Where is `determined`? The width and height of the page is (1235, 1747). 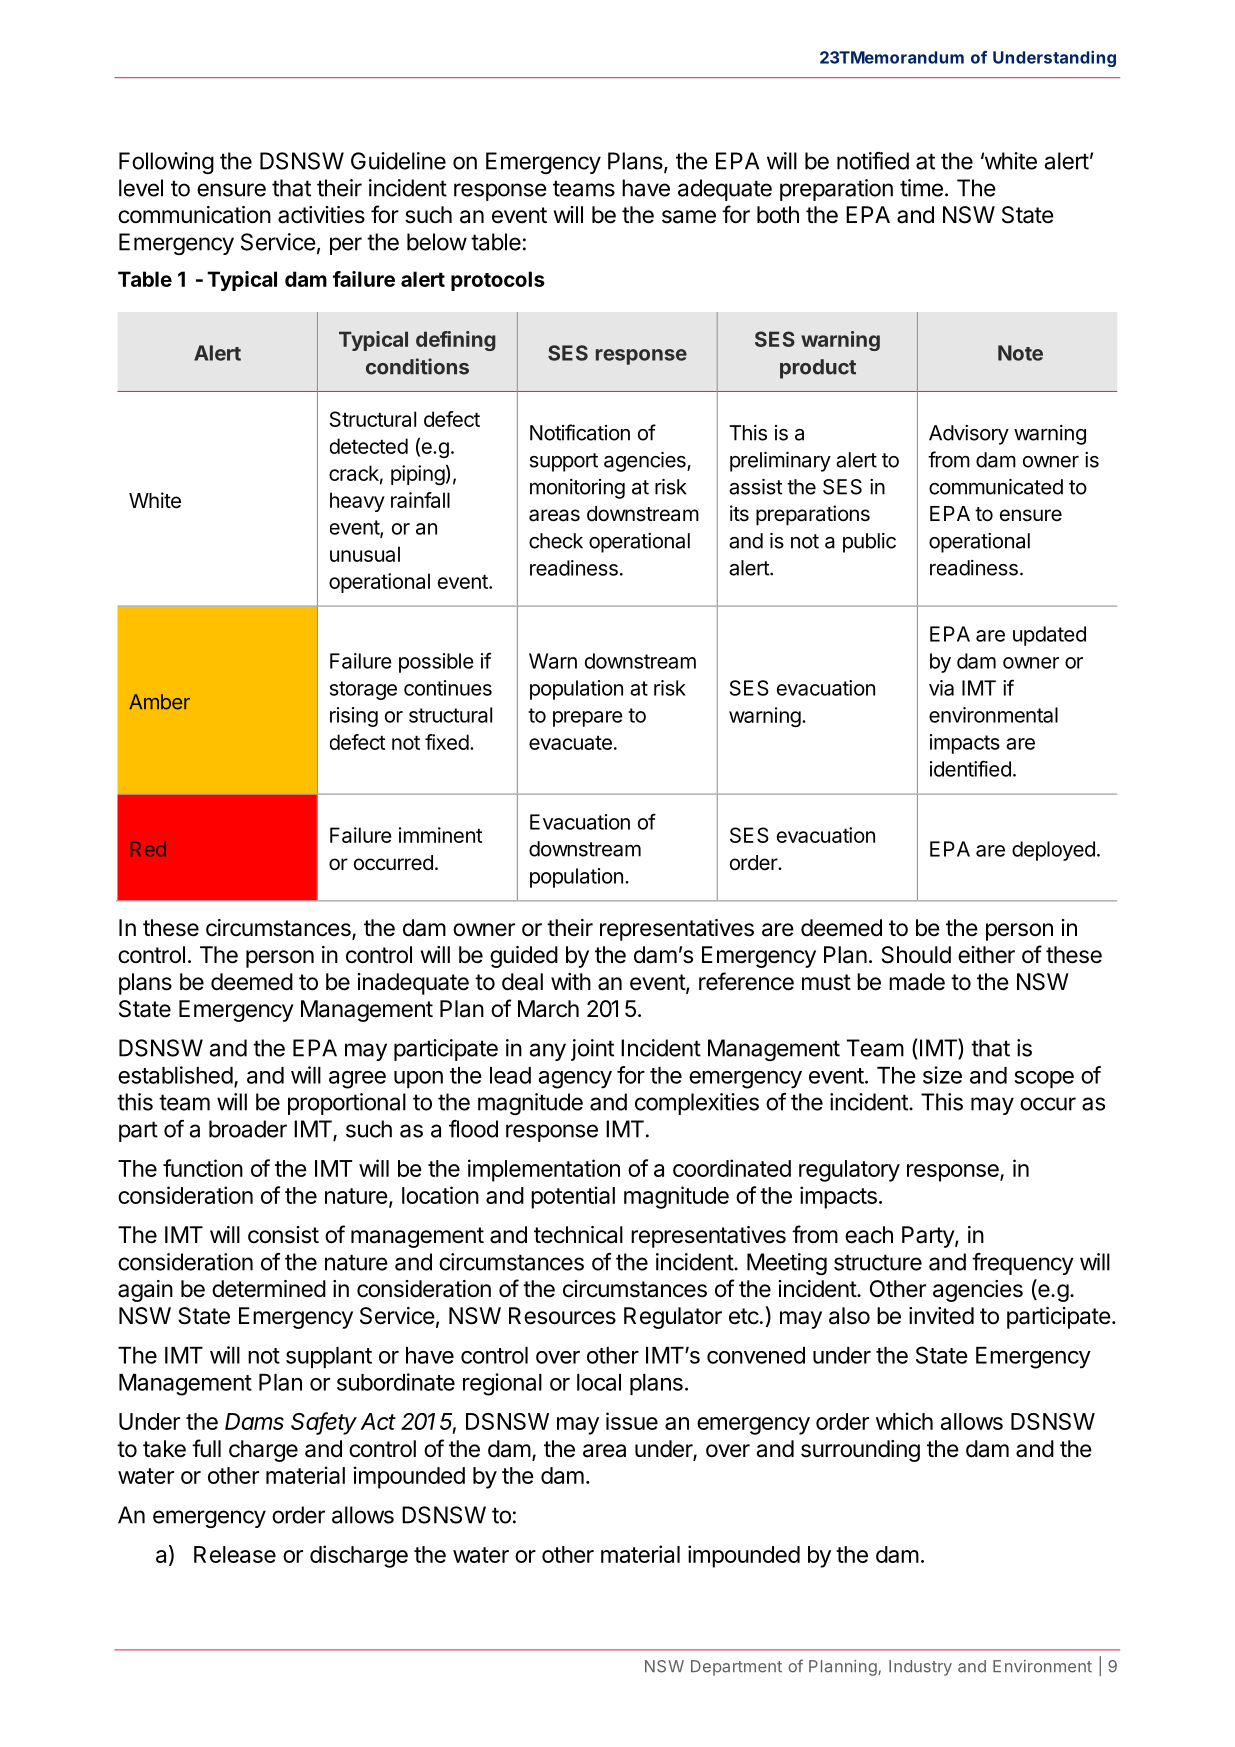
determined is located at coordinates (269, 1289).
